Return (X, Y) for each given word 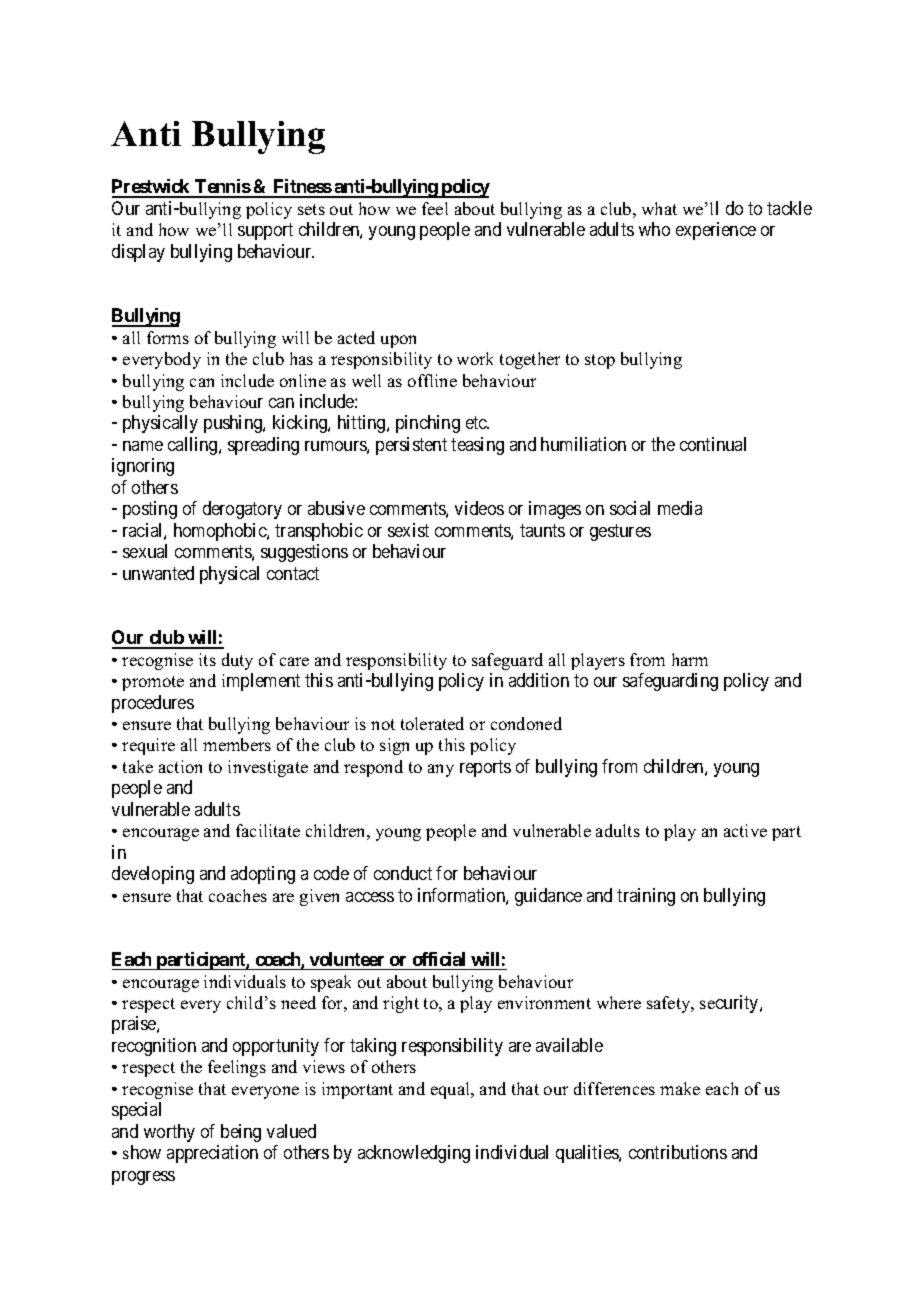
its (207, 659)
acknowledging (414, 1154)
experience (716, 231)
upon (398, 341)
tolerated (432, 723)
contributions (678, 1152)
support (265, 232)
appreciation (212, 1154)
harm (690, 659)
